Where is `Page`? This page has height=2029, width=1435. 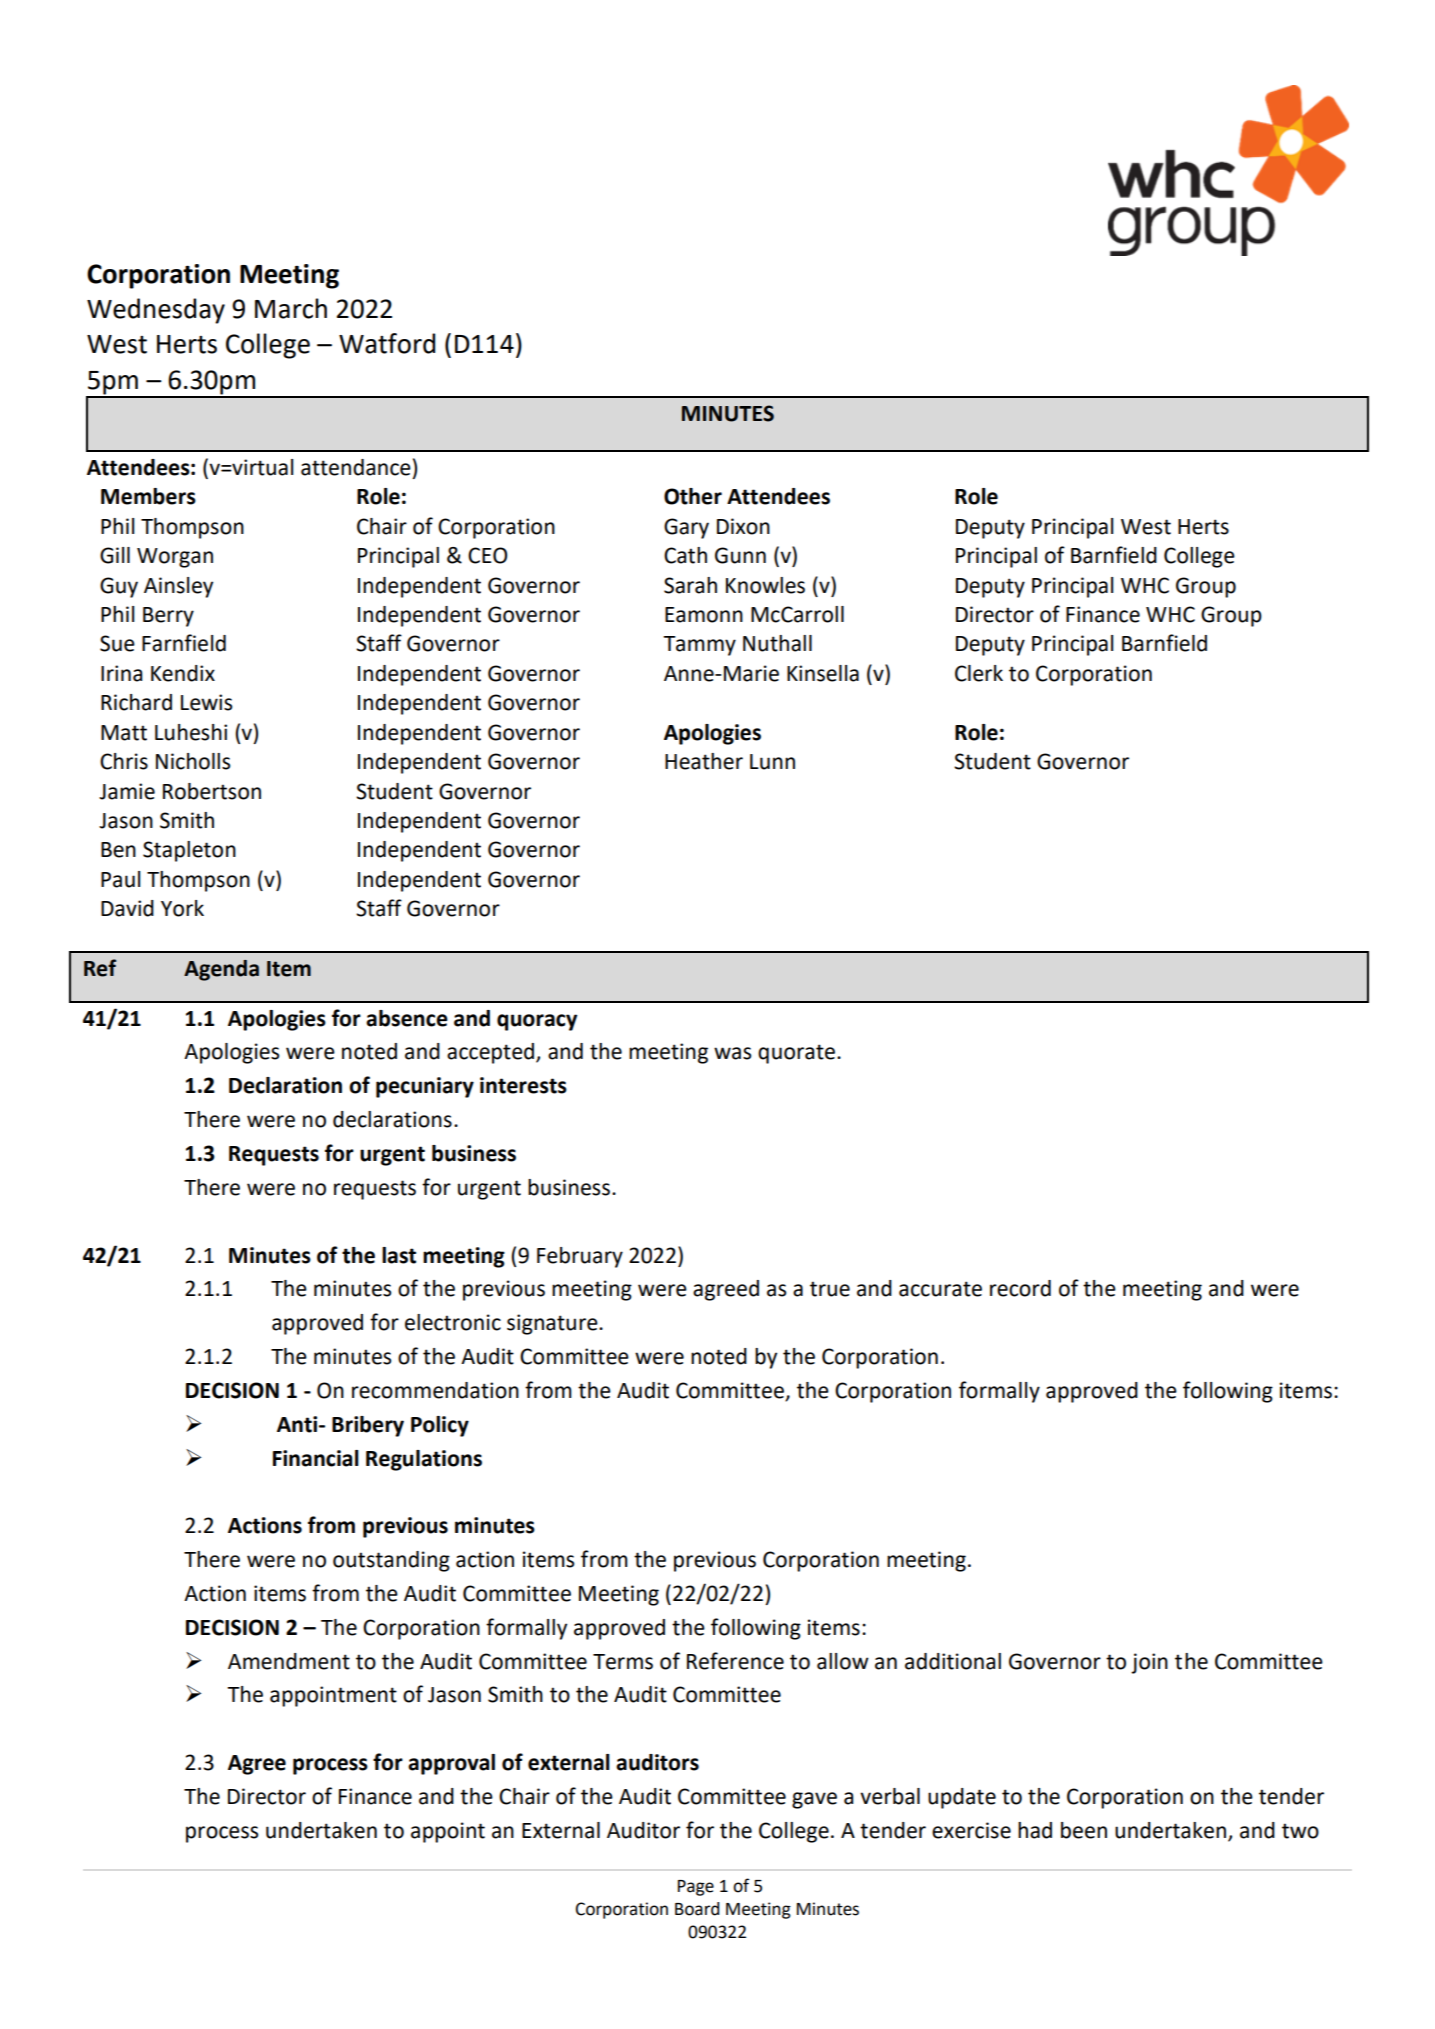
Page is located at coordinates (696, 1888).
